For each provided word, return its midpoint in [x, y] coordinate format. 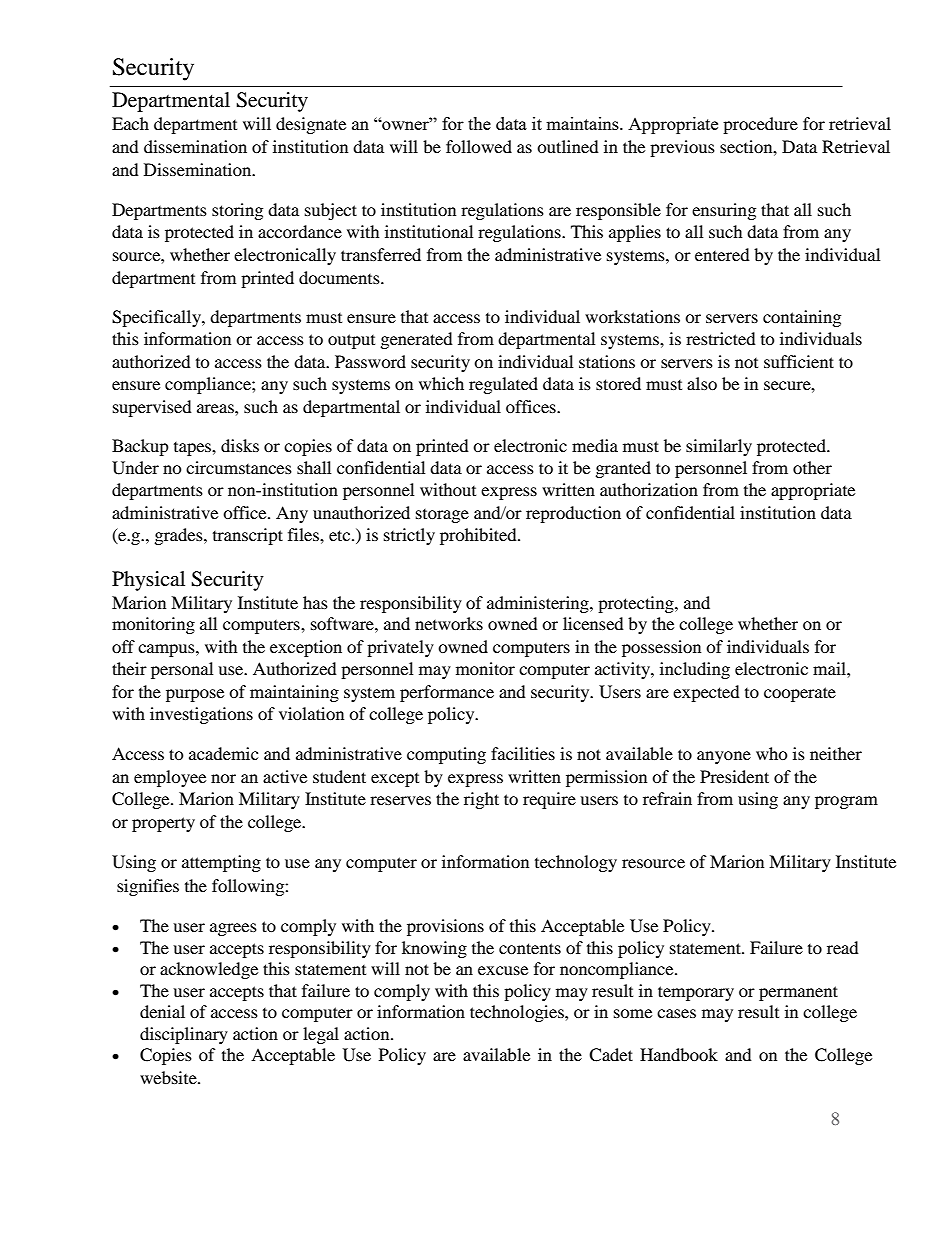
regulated [503, 385]
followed [479, 146]
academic [223, 753]
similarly [719, 447]
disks [240, 445]
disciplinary [184, 1035]
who [772, 753]
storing [237, 211]
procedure [760, 125]
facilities [523, 753]
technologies [518, 1013]
